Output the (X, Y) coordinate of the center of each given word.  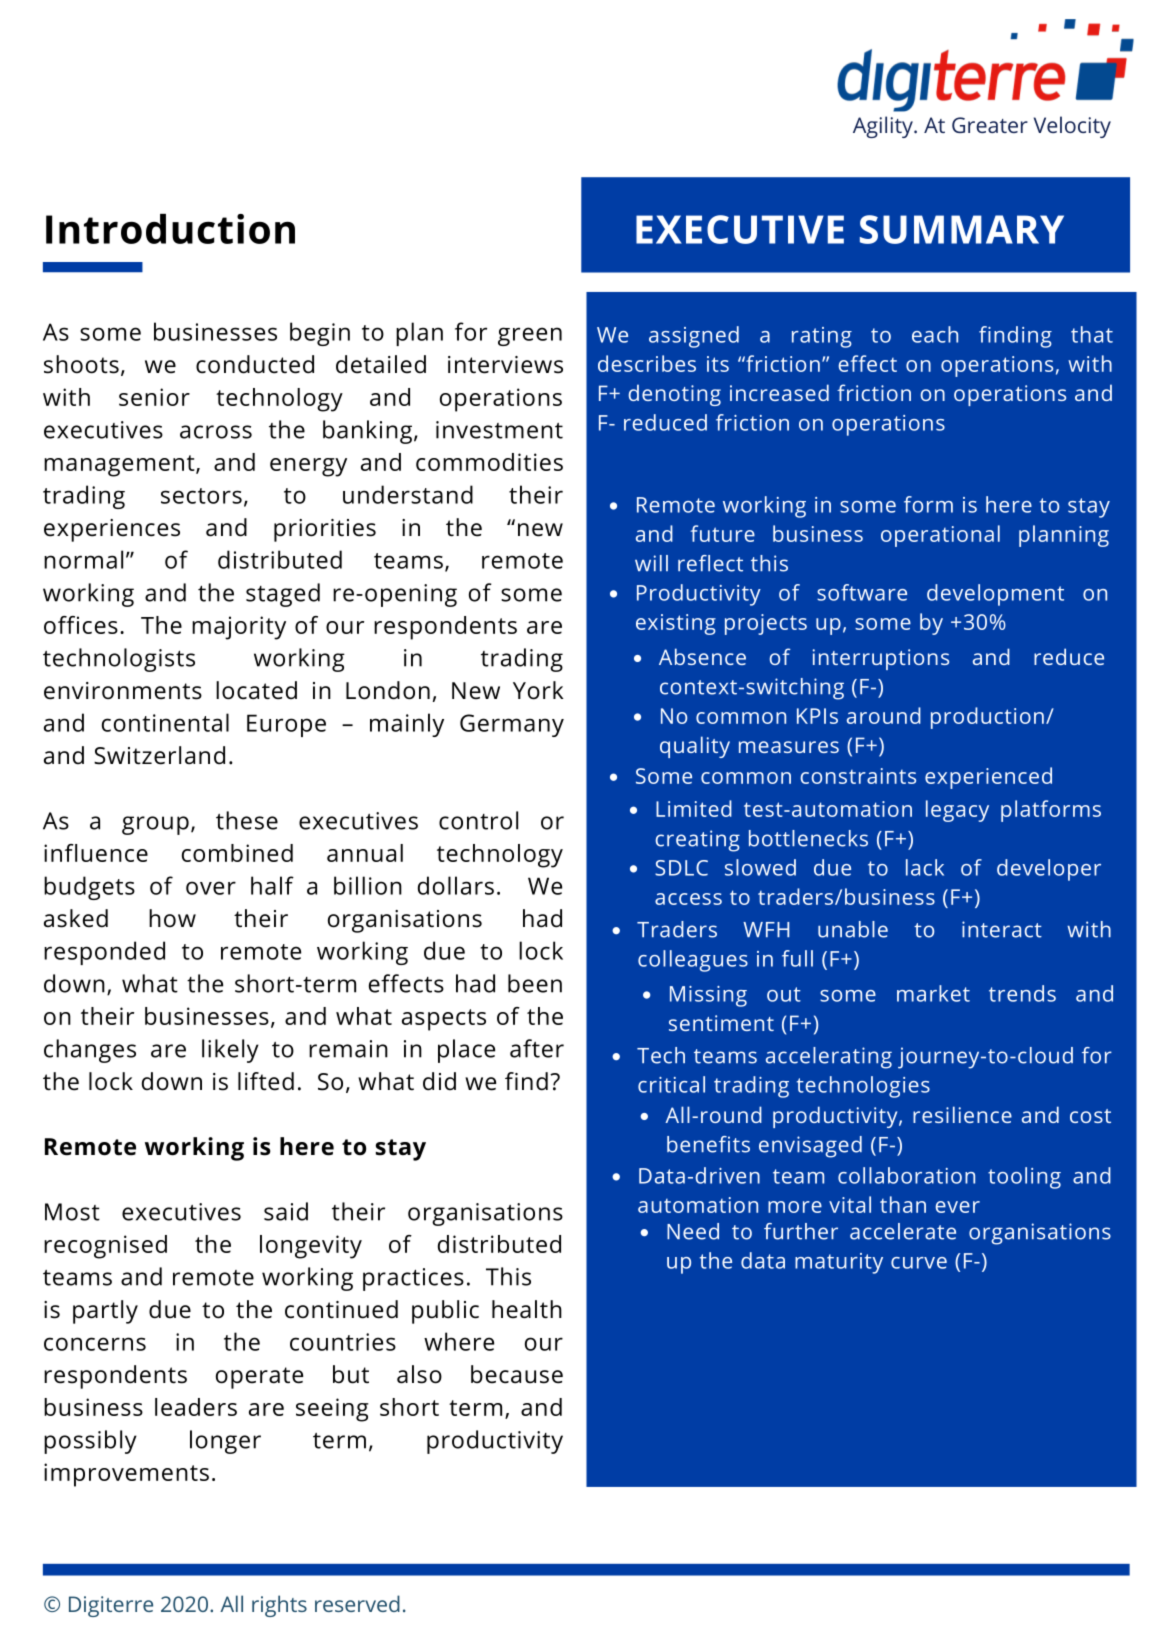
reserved (357, 1603)
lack (925, 867)
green (530, 336)
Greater (990, 125)
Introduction (170, 229)
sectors (201, 496)
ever (958, 1207)
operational (940, 536)
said (286, 1211)
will (651, 563)
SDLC (681, 868)
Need (693, 1231)
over (211, 888)
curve (919, 1263)
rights (279, 1606)
